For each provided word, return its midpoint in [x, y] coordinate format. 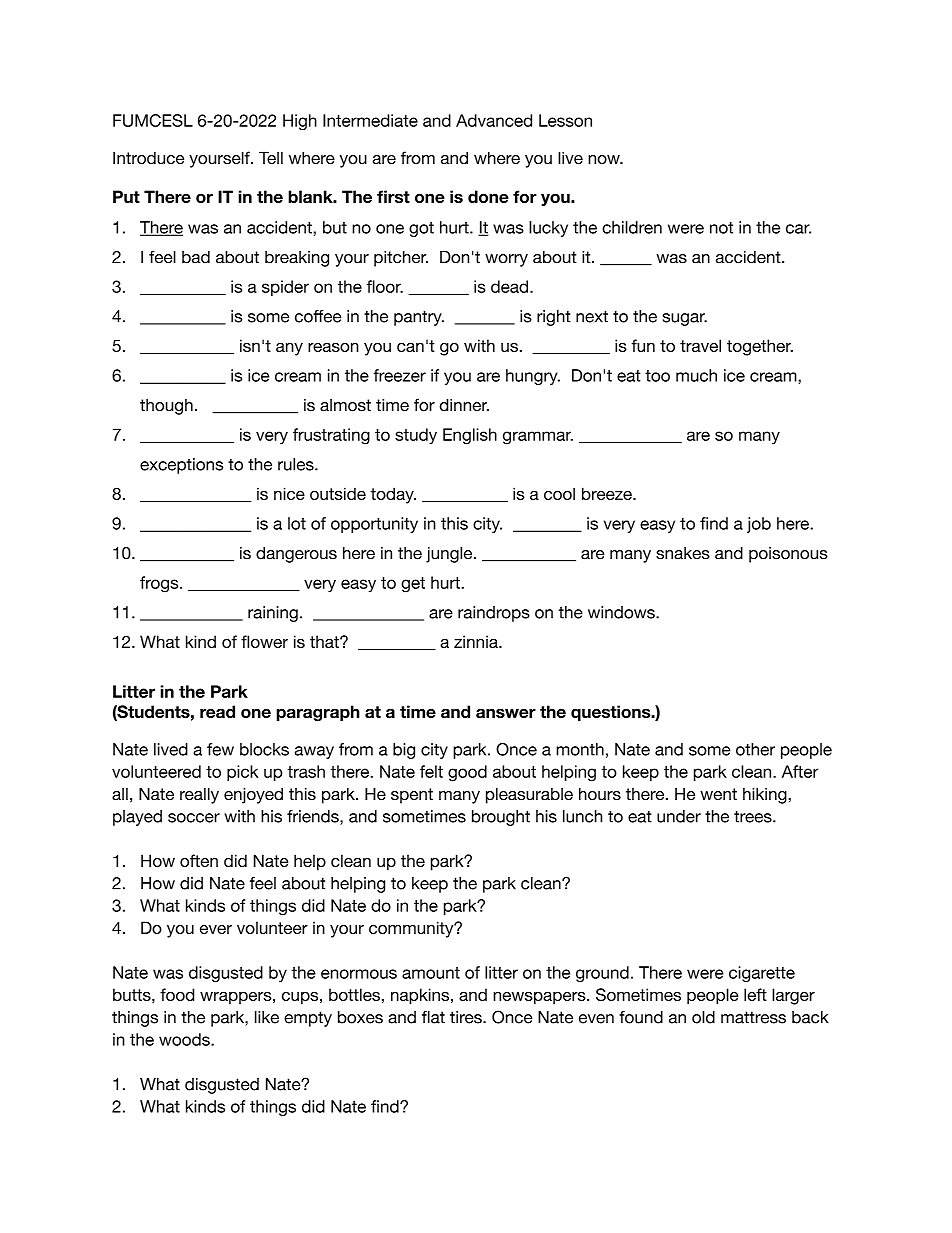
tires [467, 1017]
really [199, 795]
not [721, 228]
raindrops [494, 614]
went [718, 794]
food [177, 994]
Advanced [494, 120]
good [467, 773]
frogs [160, 584]
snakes [683, 553]
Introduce [148, 157]
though [166, 407]
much [696, 375]
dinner [464, 405]
